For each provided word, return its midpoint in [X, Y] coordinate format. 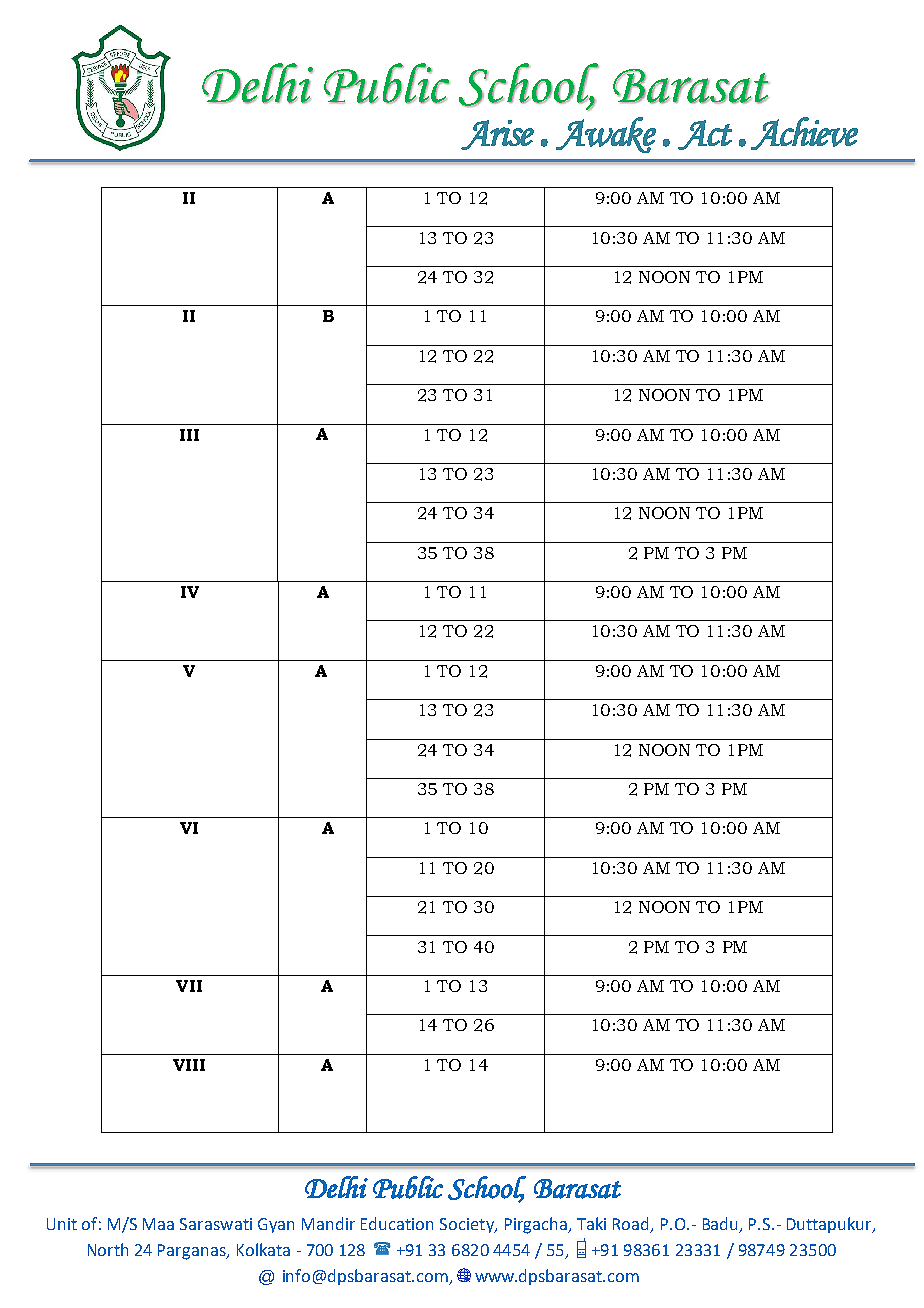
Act [705, 135]
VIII [189, 1065]
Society [468, 1225]
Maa [158, 1224]
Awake [606, 135]
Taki [591, 1223]
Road [632, 1225]
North [108, 1249]
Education [397, 1223]
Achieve [804, 133]
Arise [497, 135]
